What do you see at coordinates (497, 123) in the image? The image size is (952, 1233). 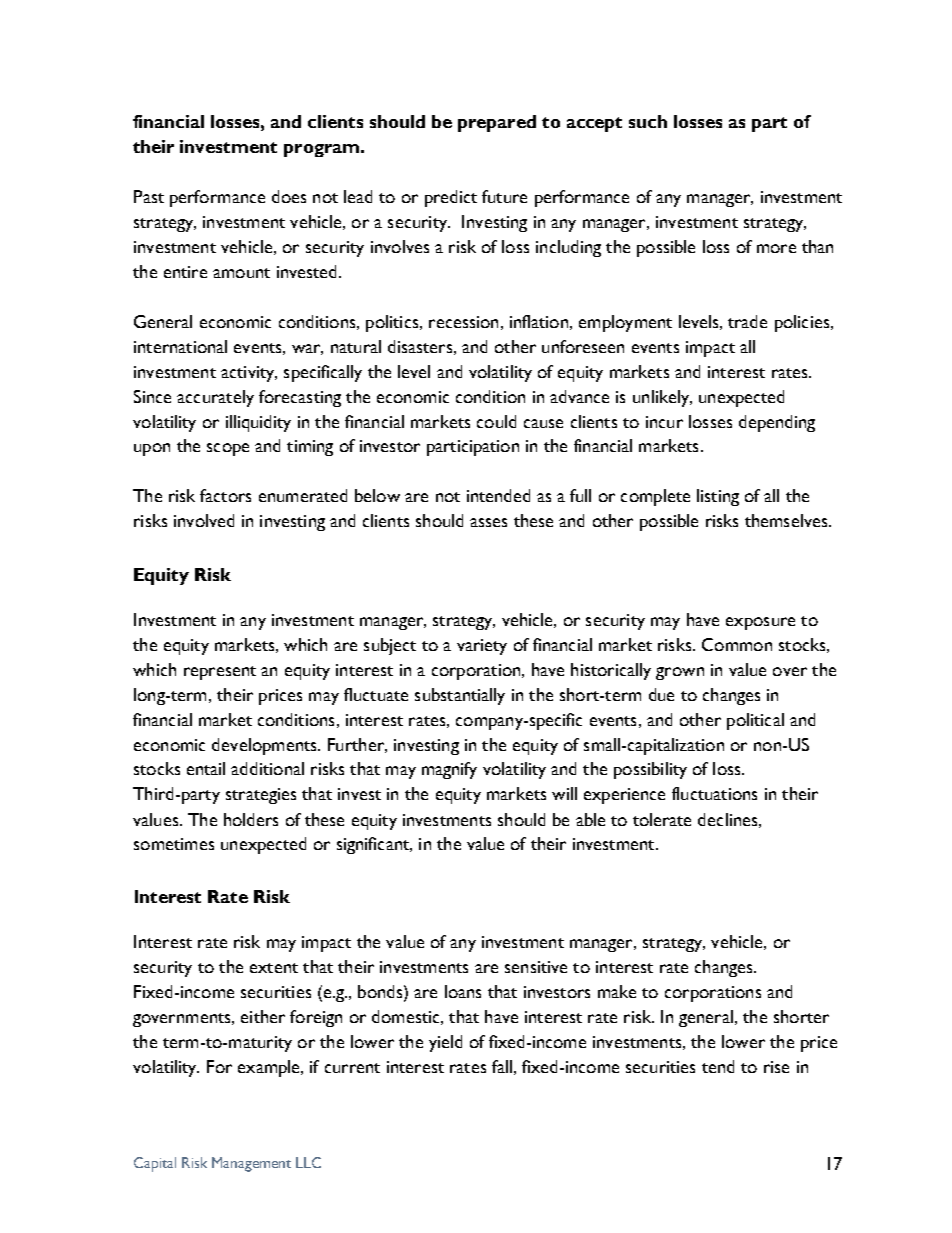 I see `prepared` at bounding box center [497, 123].
